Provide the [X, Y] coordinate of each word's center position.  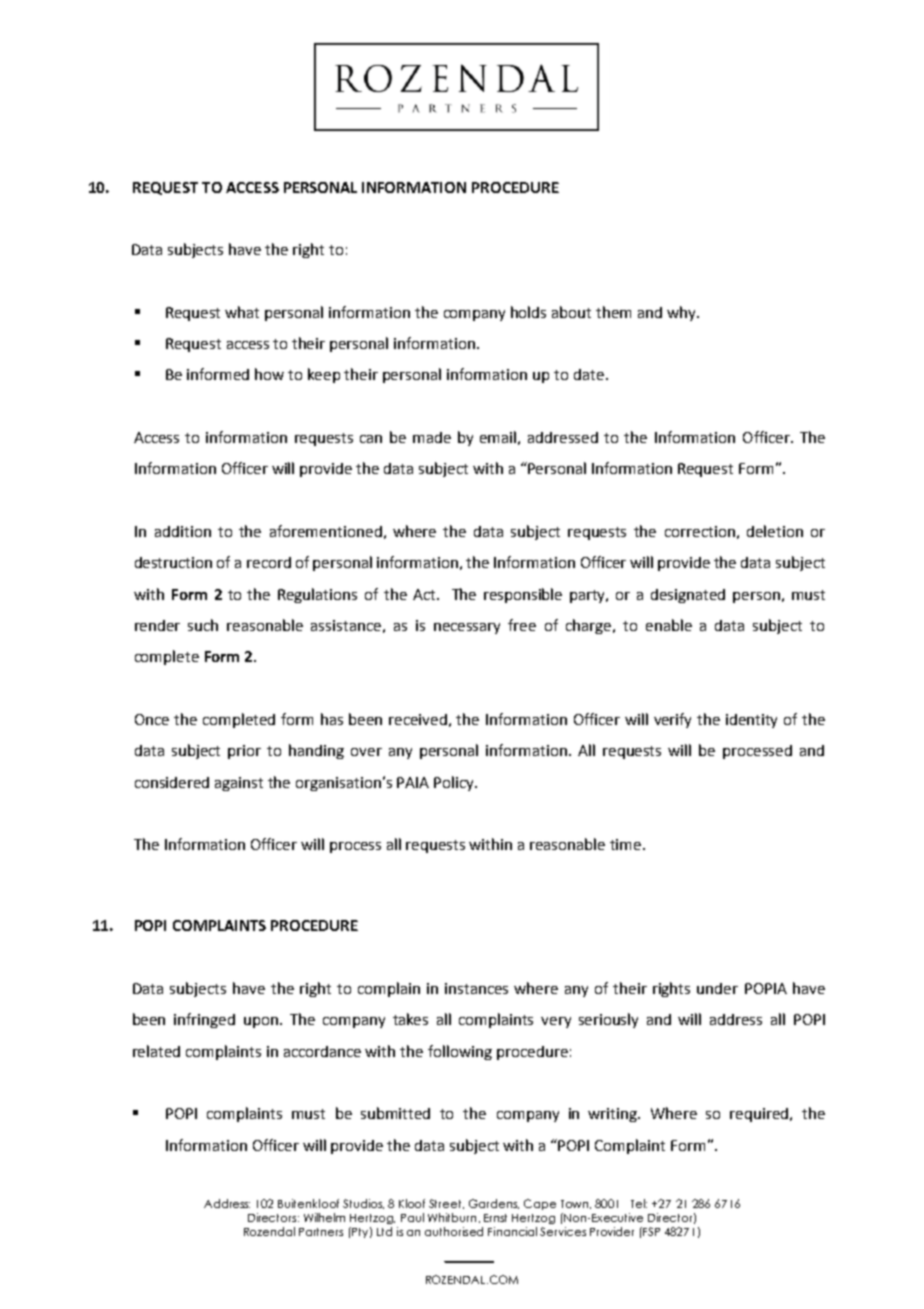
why [682, 313]
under [717, 988]
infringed [204, 1020]
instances [476, 988]
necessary [467, 628]
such [203, 625]
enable [669, 625]
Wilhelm [324, 1217]
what [242, 312]
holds [528, 312]
